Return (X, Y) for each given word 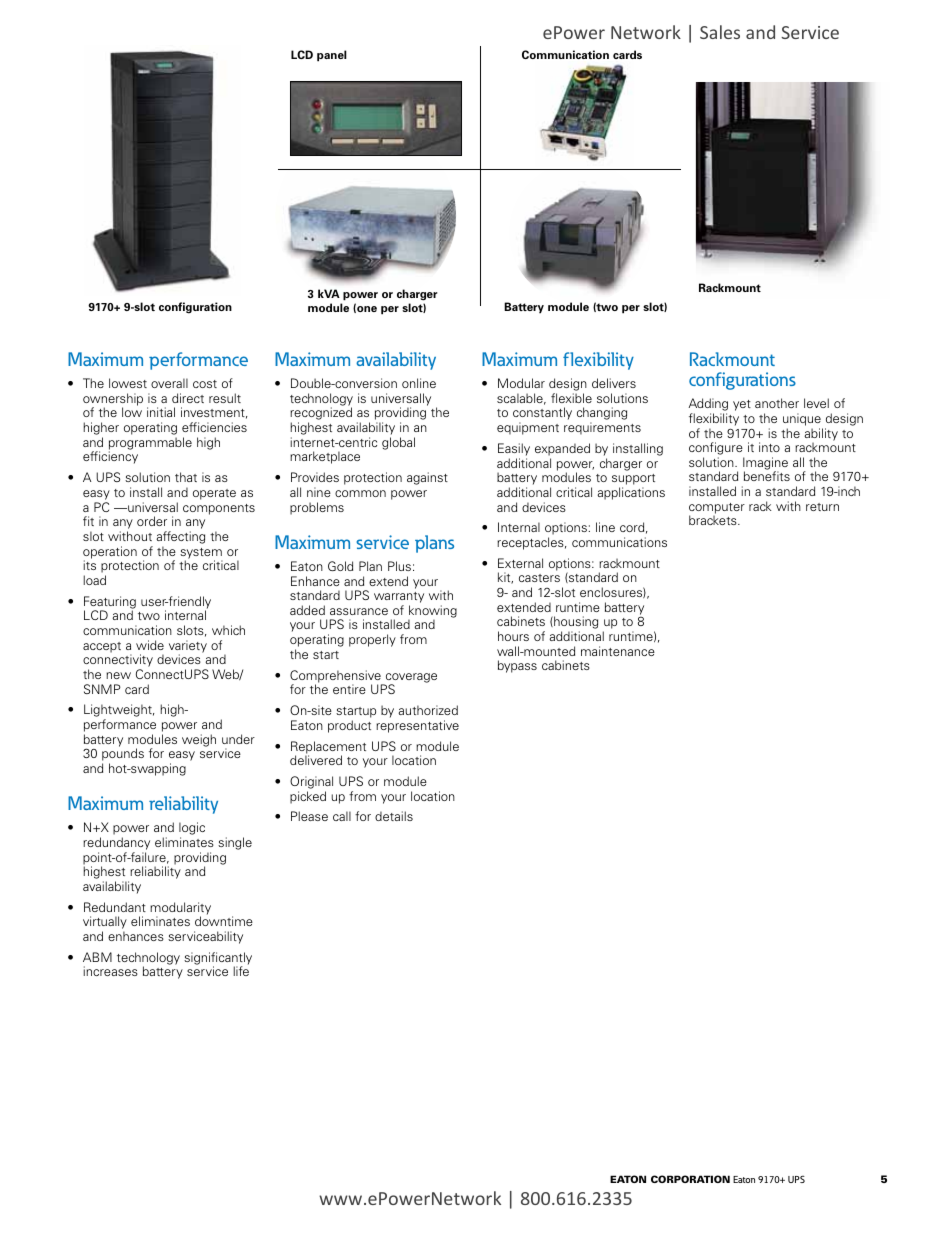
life (241, 971)
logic (192, 830)
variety (188, 647)
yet (742, 405)
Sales (720, 32)
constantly (542, 415)
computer (717, 509)
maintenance (618, 651)
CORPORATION (690, 1179)
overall (169, 383)
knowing (432, 612)
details (394, 816)
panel (332, 56)
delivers (614, 383)
